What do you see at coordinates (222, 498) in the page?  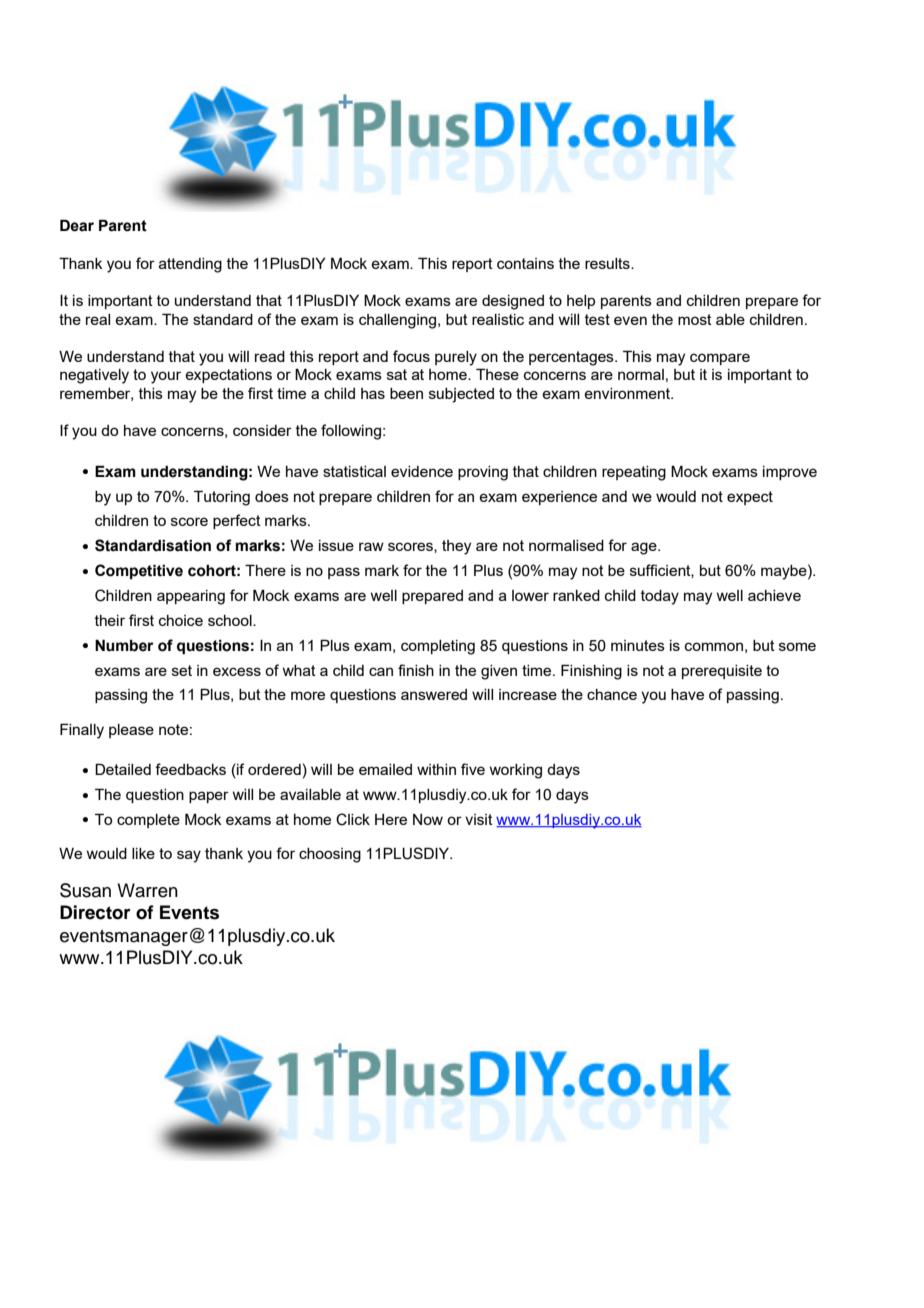 I see `Tutoring` at bounding box center [222, 498].
